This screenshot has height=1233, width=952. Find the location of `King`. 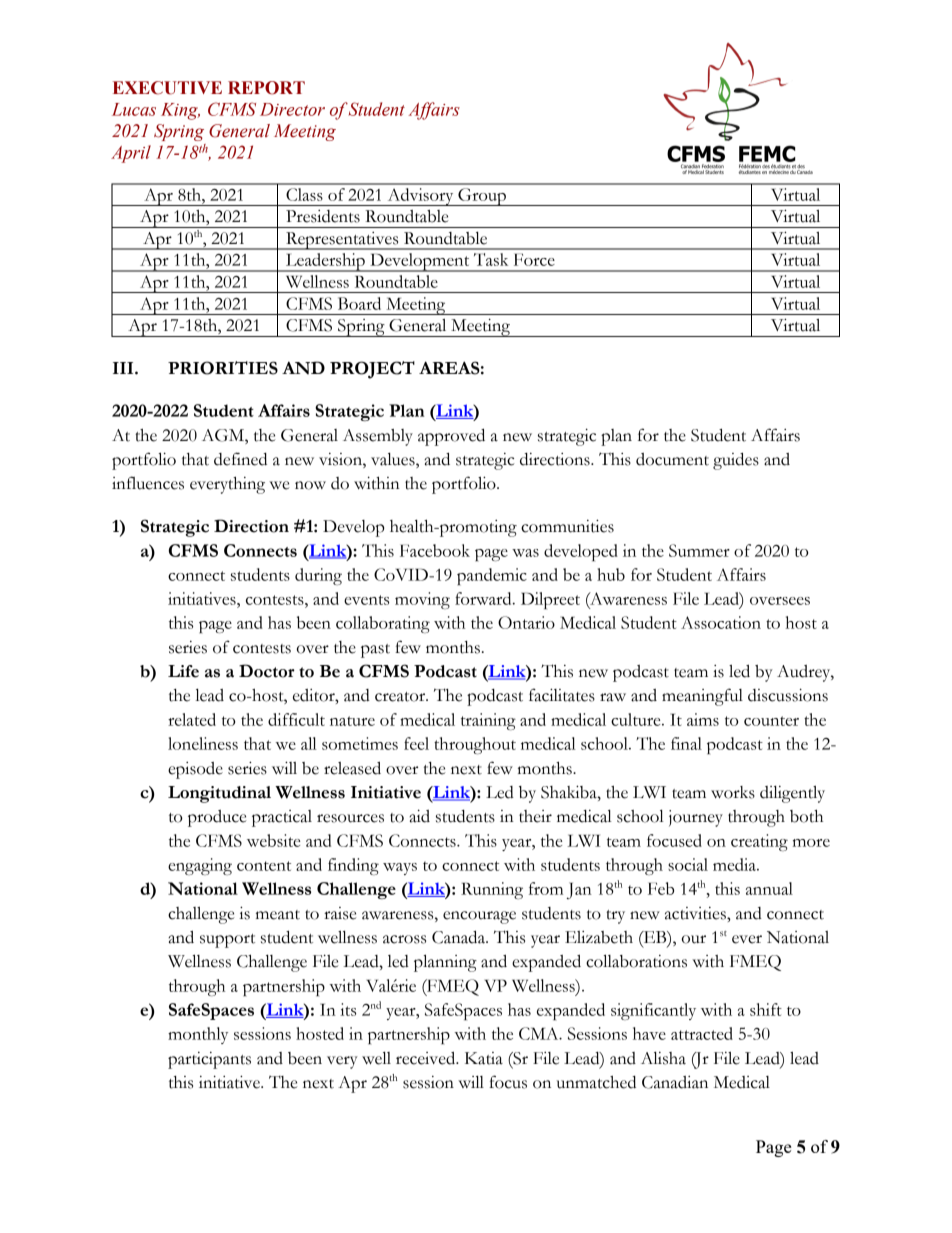

King is located at coordinates (180, 111).
